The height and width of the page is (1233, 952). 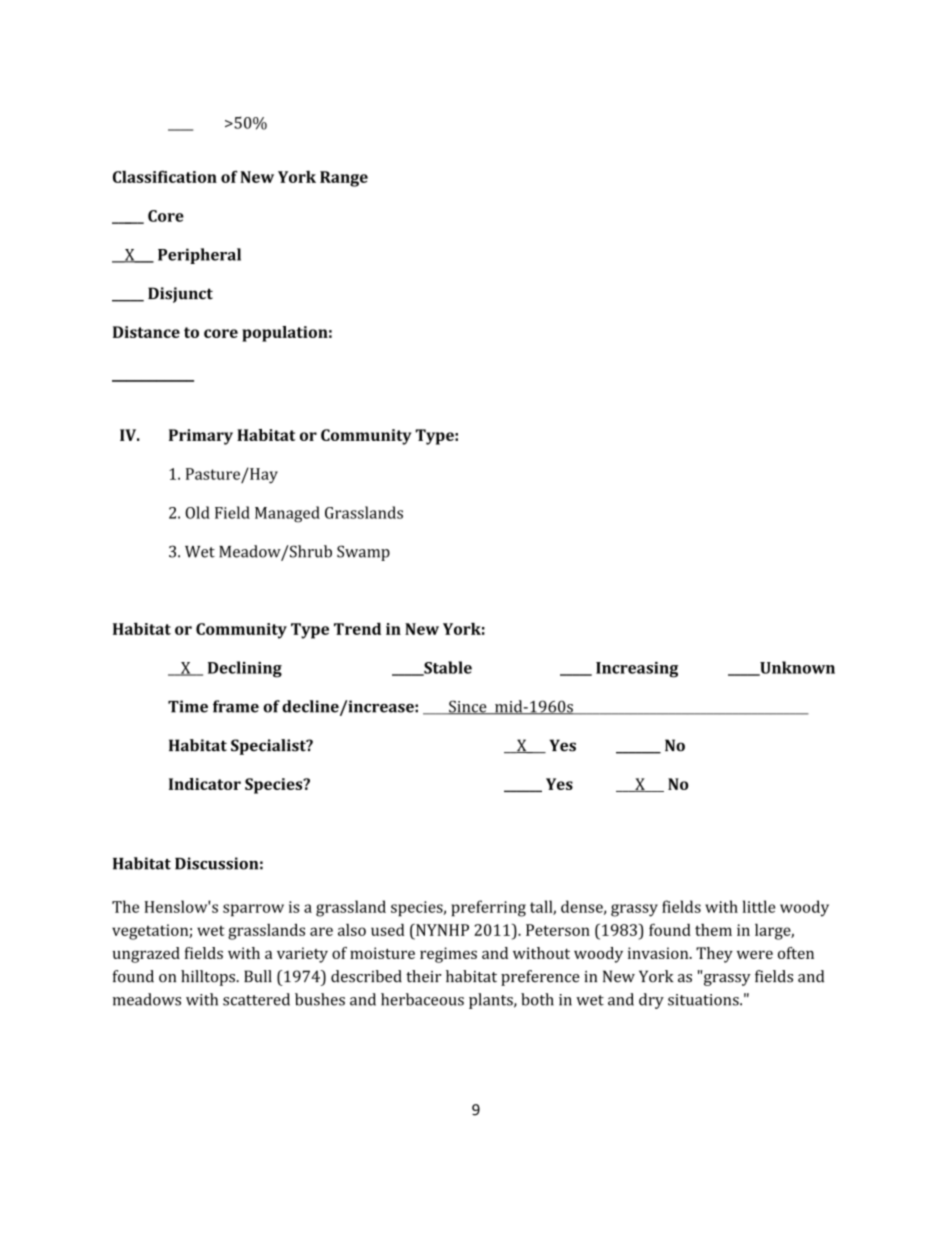 What do you see at coordinates (199, 256) in the page?
I see `Peripheral` at bounding box center [199, 256].
